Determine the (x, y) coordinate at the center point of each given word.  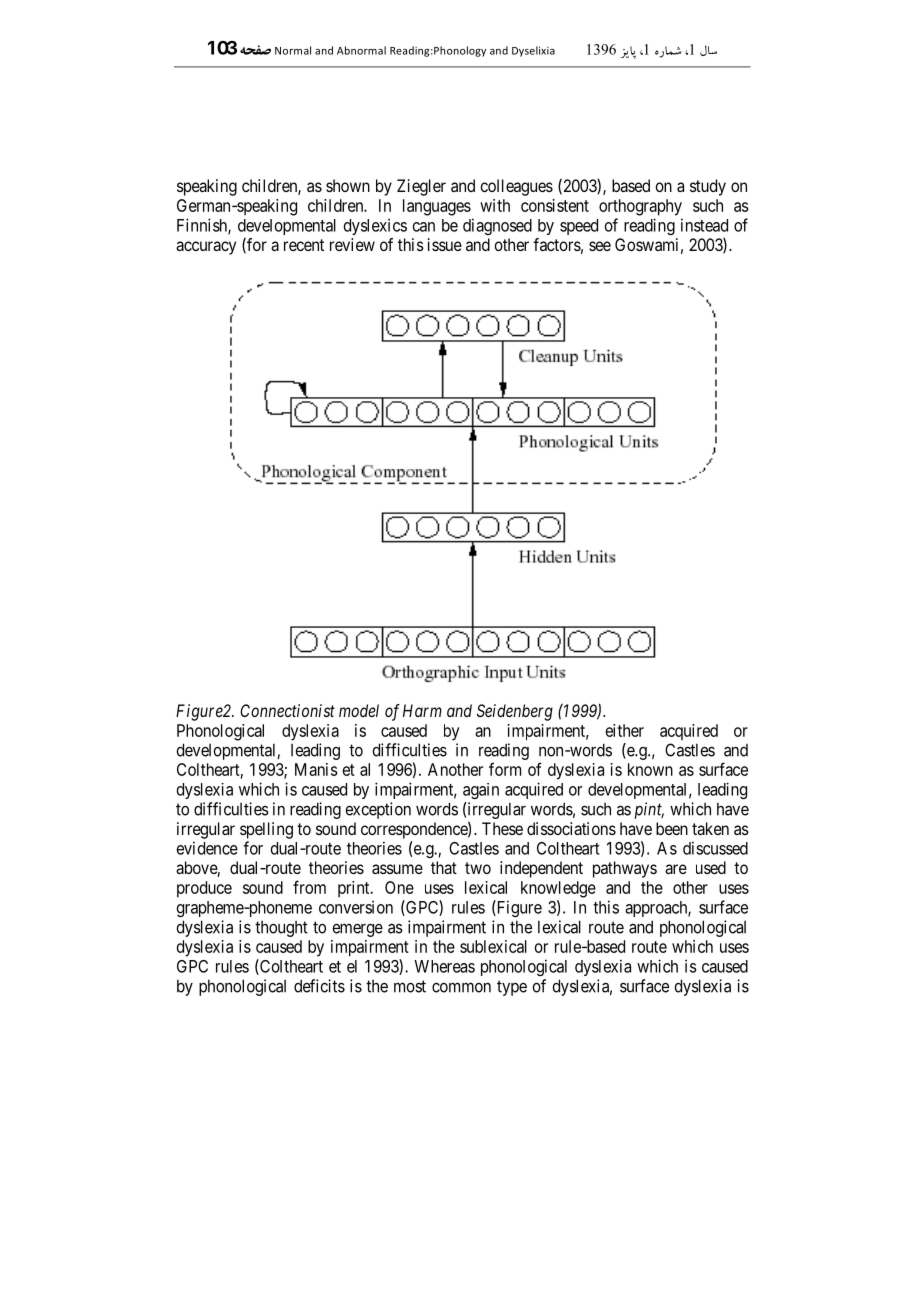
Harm (422, 710)
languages (437, 207)
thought (281, 929)
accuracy (206, 248)
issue (445, 244)
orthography (640, 207)
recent (304, 245)
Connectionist (287, 710)
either (625, 730)
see (600, 246)
